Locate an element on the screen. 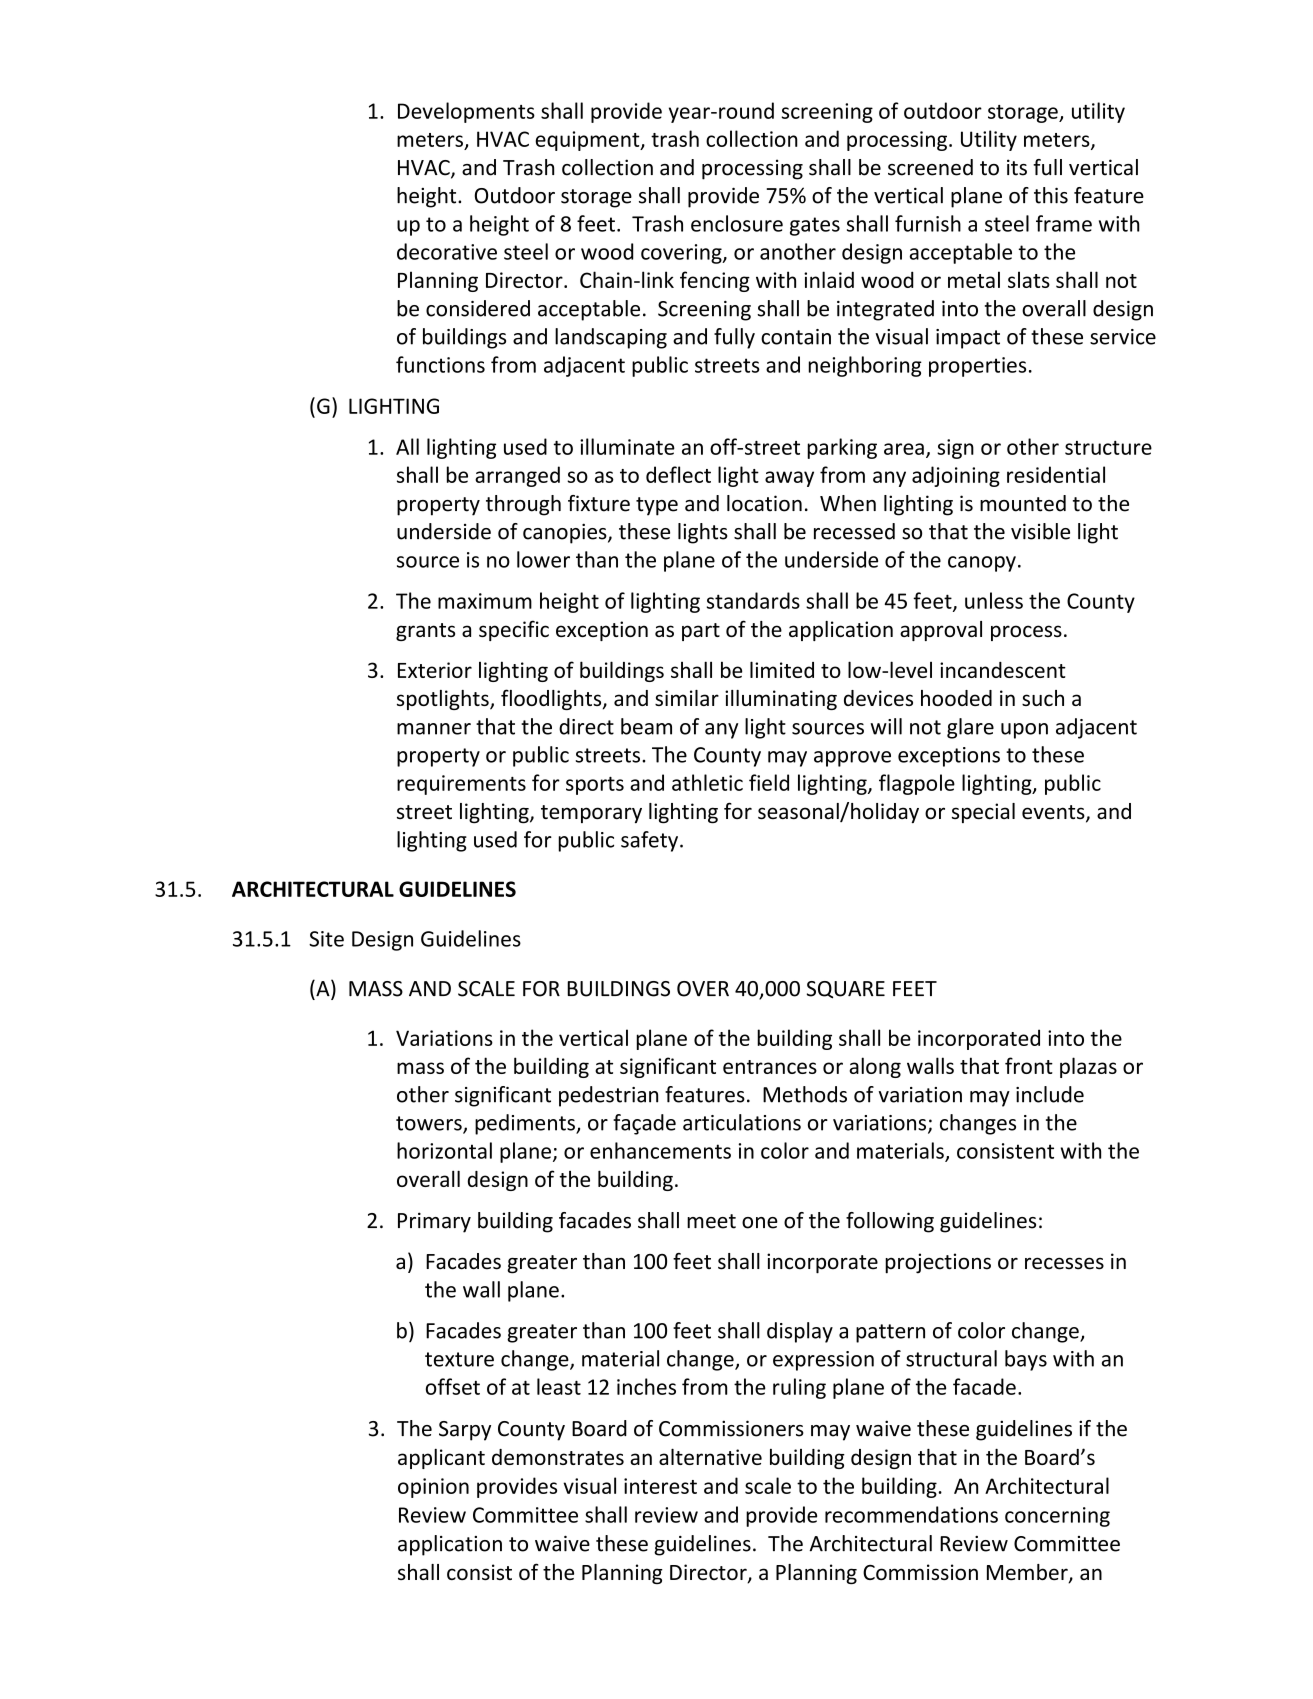 The height and width of the screenshot is (1699, 1313). opinion is located at coordinates (433, 1488).
